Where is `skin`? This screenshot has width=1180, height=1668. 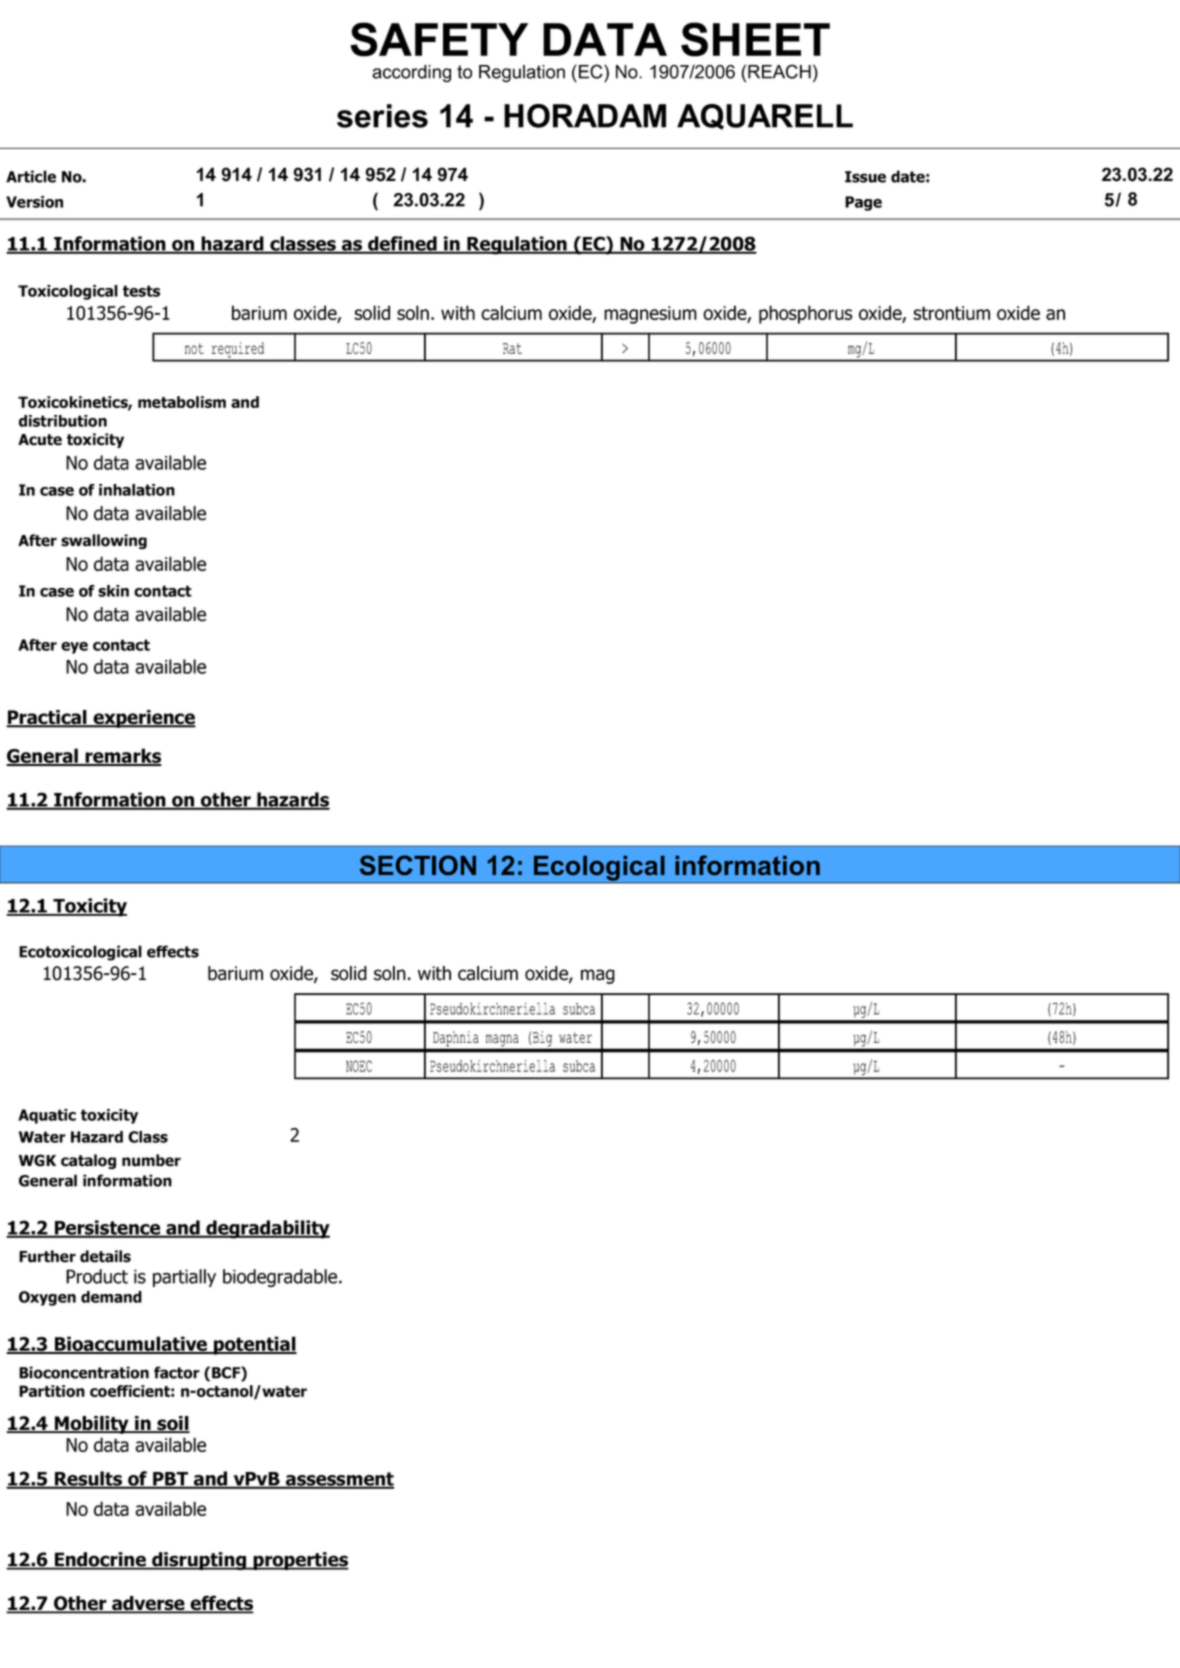
skin is located at coordinates (113, 591).
